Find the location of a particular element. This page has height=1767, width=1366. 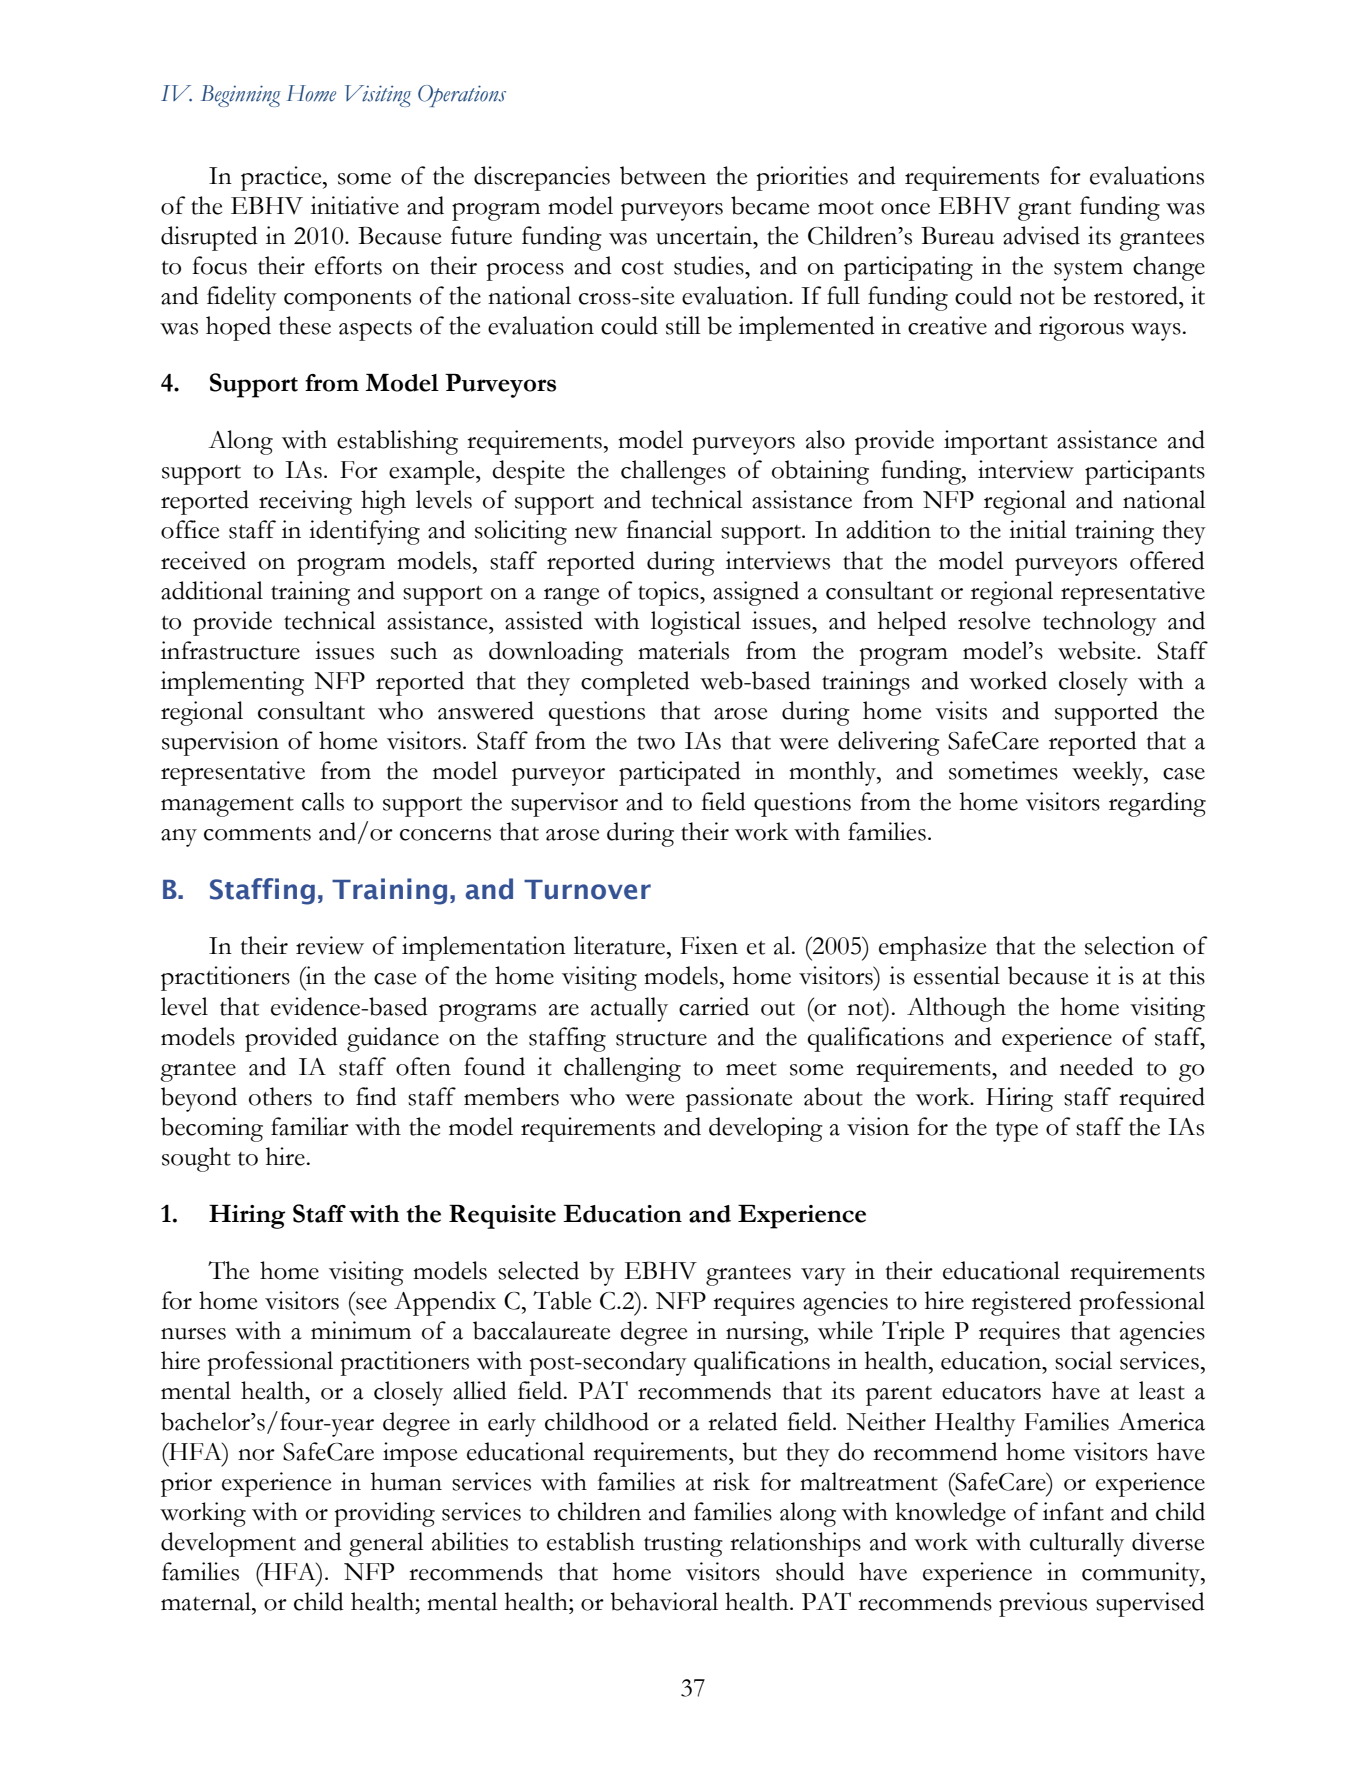

development is located at coordinates (228, 1544).
